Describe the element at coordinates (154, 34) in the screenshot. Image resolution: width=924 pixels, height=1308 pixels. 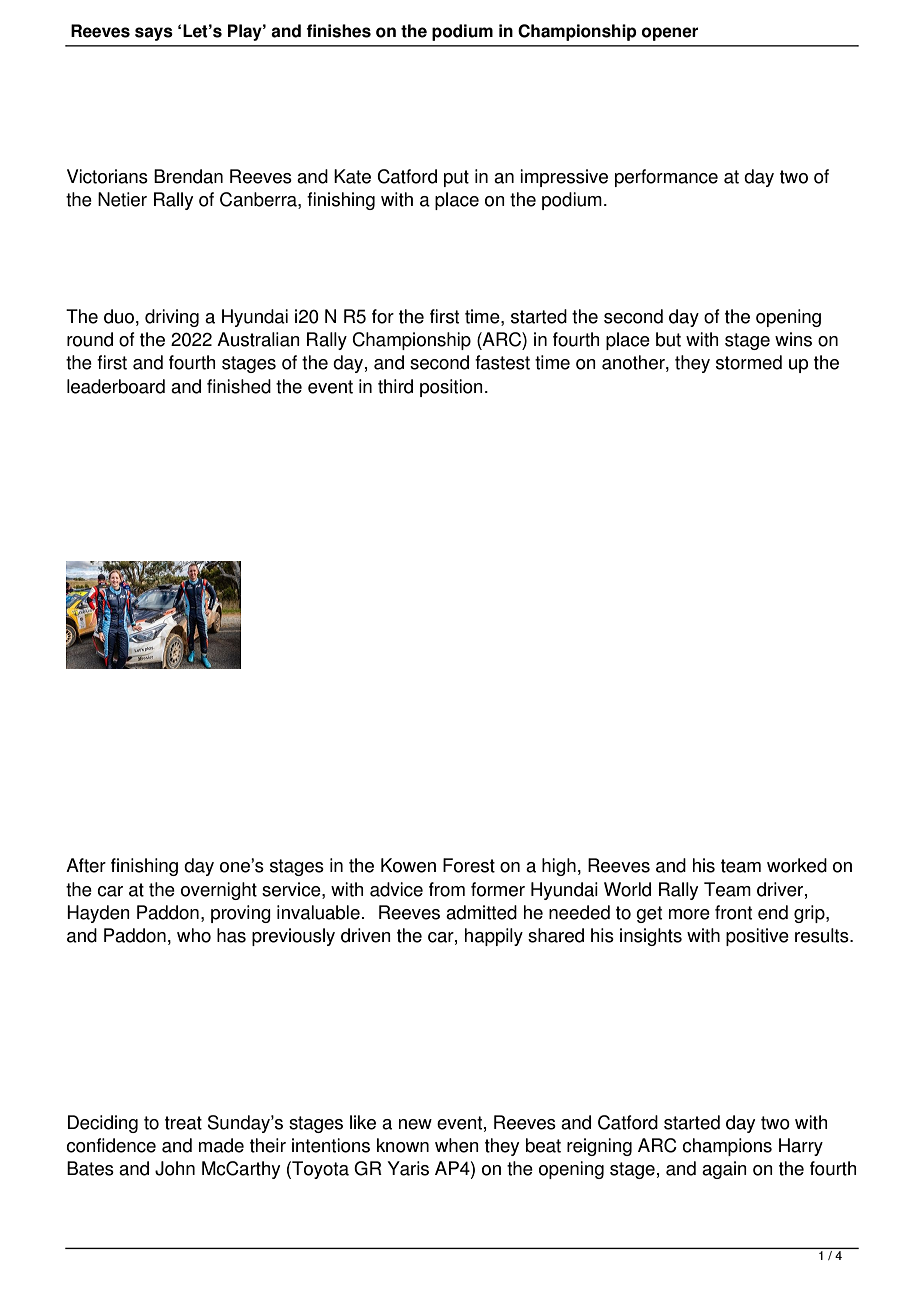
I see `says` at that location.
